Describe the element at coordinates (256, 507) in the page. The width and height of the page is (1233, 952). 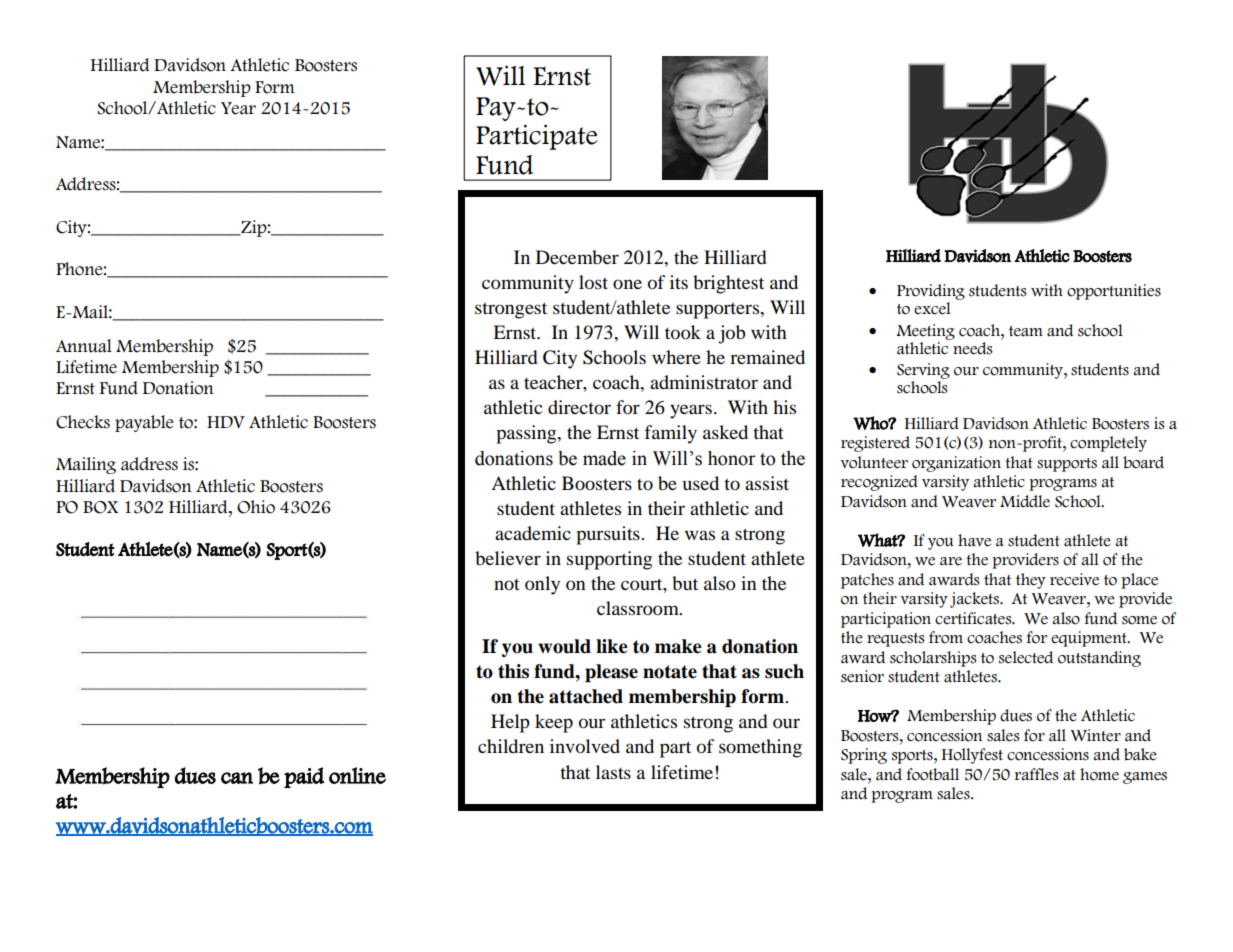
I see `Ohio` at that location.
